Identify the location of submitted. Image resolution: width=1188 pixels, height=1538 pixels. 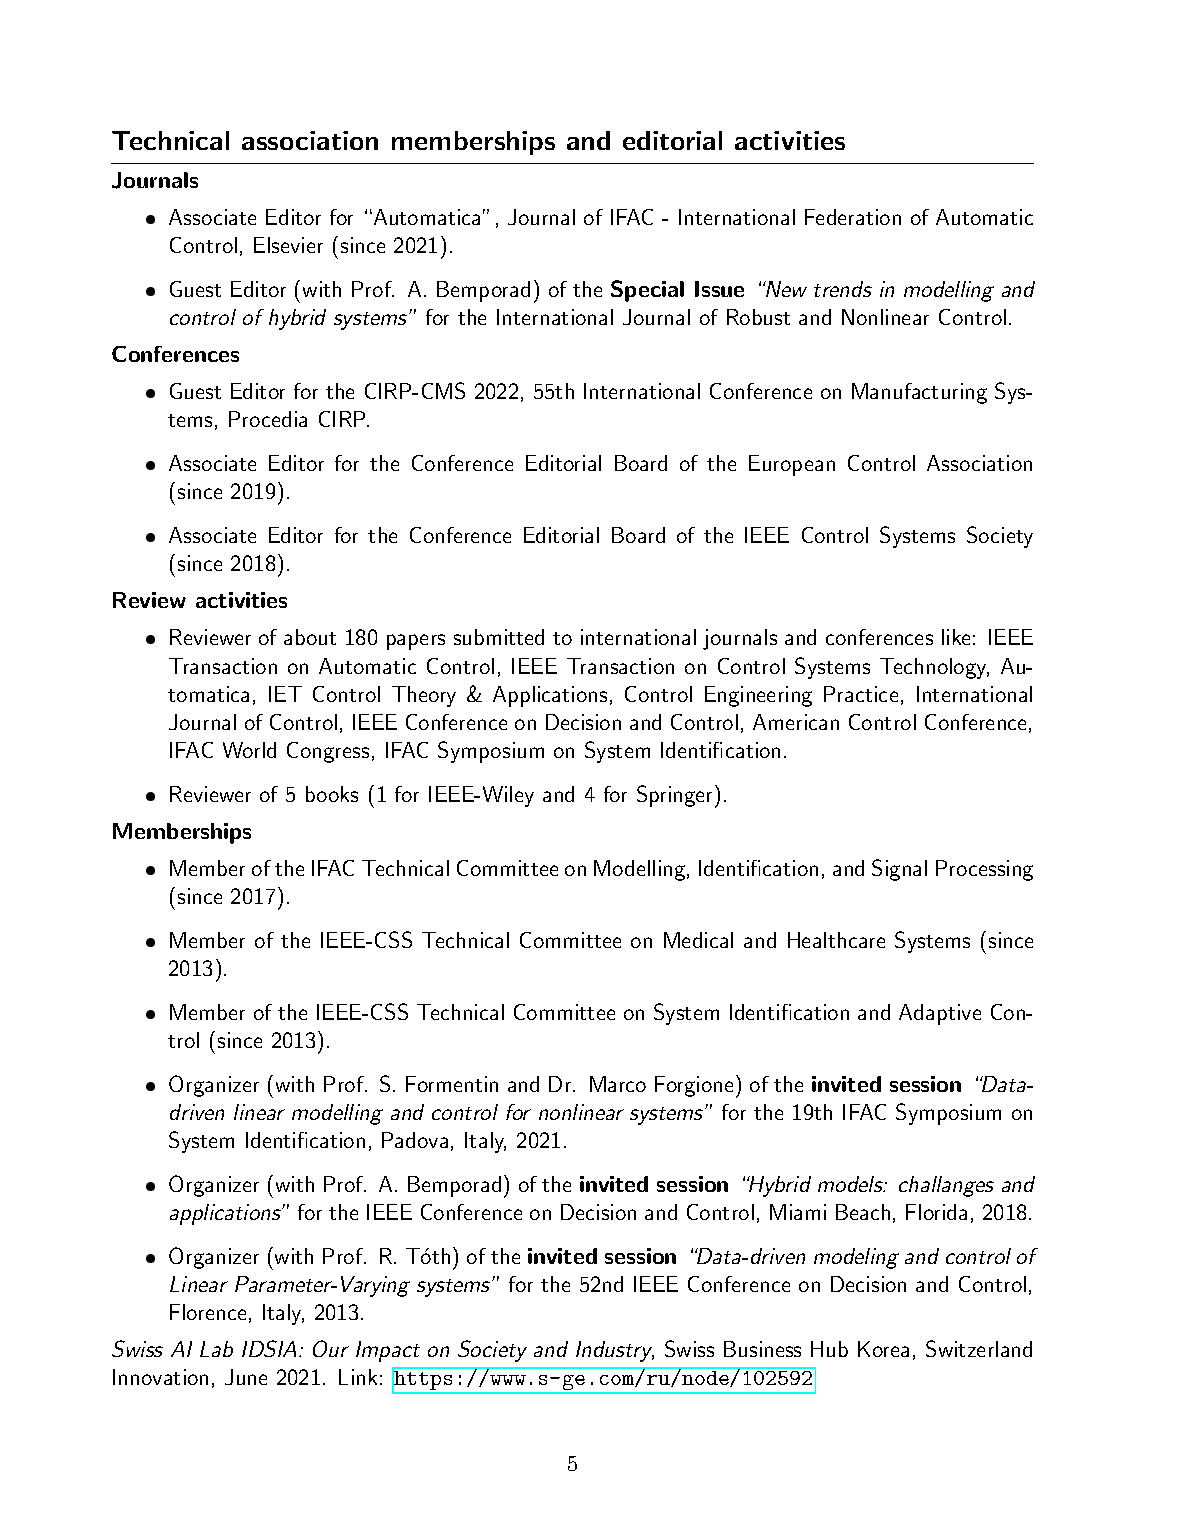
(499, 637).
